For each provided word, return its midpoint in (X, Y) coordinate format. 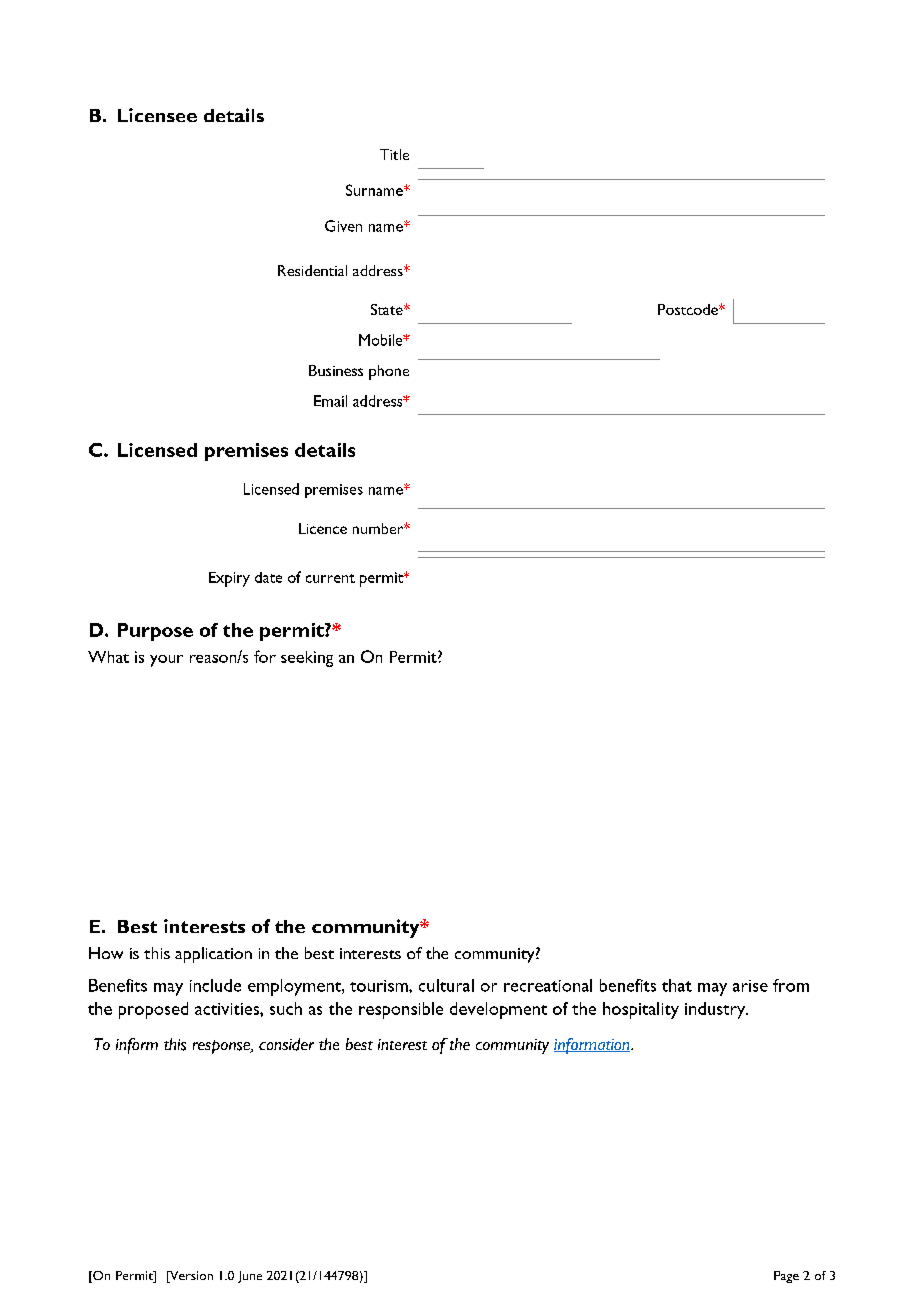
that (677, 985)
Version (190, 1277)
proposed (153, 1010)
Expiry (229, 579)
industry (716, 1010)
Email (330, 401)
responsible (401, 1010)
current (330, 578)
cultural (446, 985)
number (379, 528)
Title (394, 154)
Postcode (689, 309)
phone (389, 372)
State (388, 309)
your (166, 661)
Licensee (157, 115)
